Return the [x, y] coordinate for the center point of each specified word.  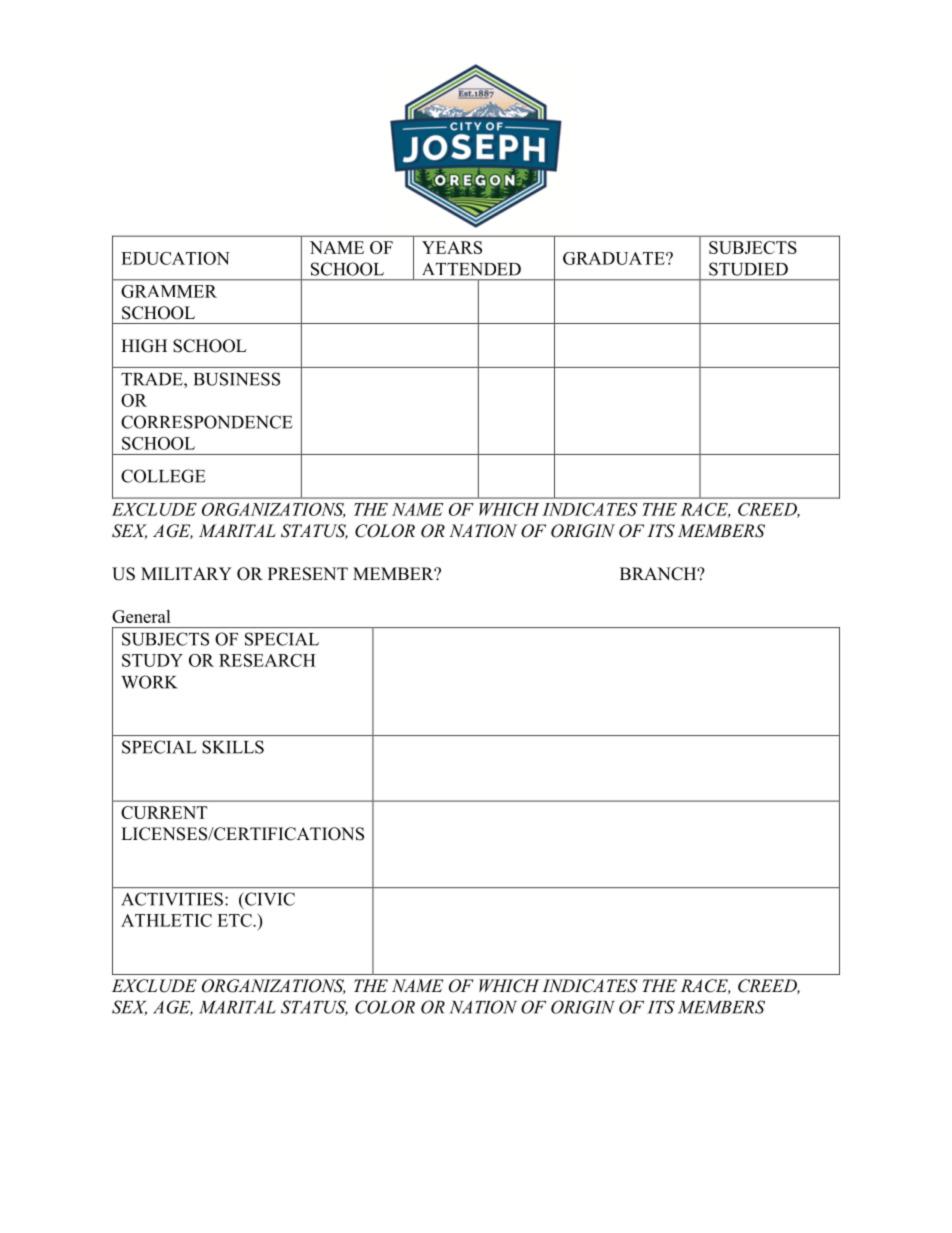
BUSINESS [237, 379]
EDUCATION [175, 258]
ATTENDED [471, 269]
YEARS [452, 247]
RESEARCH [267, 660]
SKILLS [233, 747]
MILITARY [186, 573]
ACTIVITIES [172, 899]
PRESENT [308, 574]
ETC [235, 920]
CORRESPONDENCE [207, 422]
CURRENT [164, 812]
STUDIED [748, 269]
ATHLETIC [166, 920]
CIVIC [269, 899]
